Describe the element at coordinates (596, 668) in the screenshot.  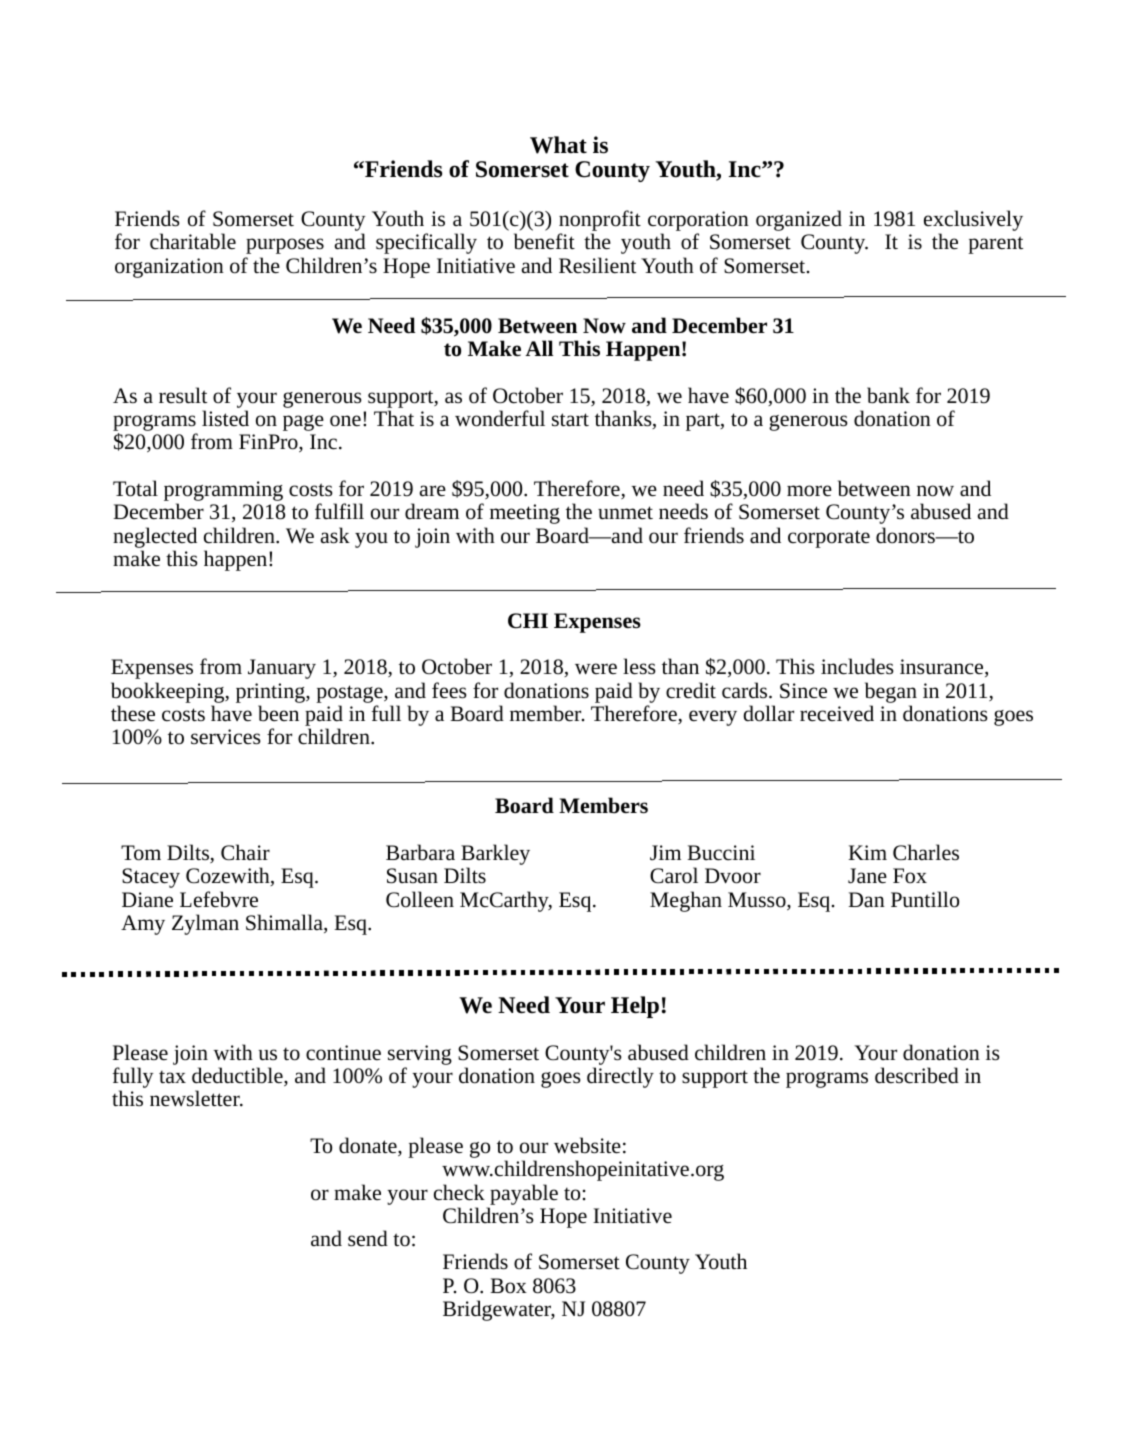
I see `were` at that location.
